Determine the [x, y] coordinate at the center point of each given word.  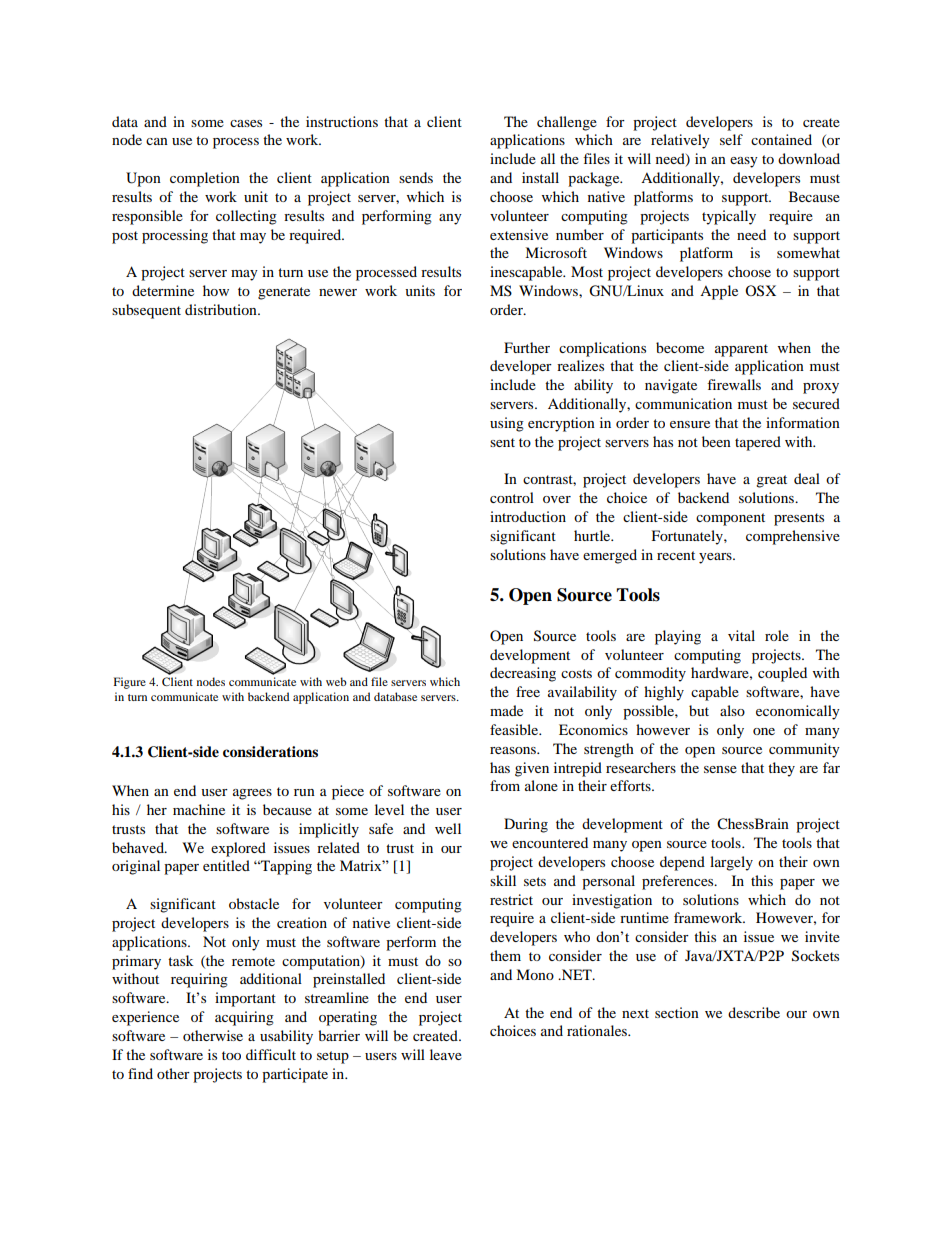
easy [744, 162]
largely [731, 863]
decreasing [523, 674]
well [448, 828]
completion [205, 179]
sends [416, 177]
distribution [222, 309]
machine [199, 809]
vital [741, 635]
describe [754, 1012]
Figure [130, 683]
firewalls [734, 384]
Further [527, 347]
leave [446, 1054]
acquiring [244, 1018]
